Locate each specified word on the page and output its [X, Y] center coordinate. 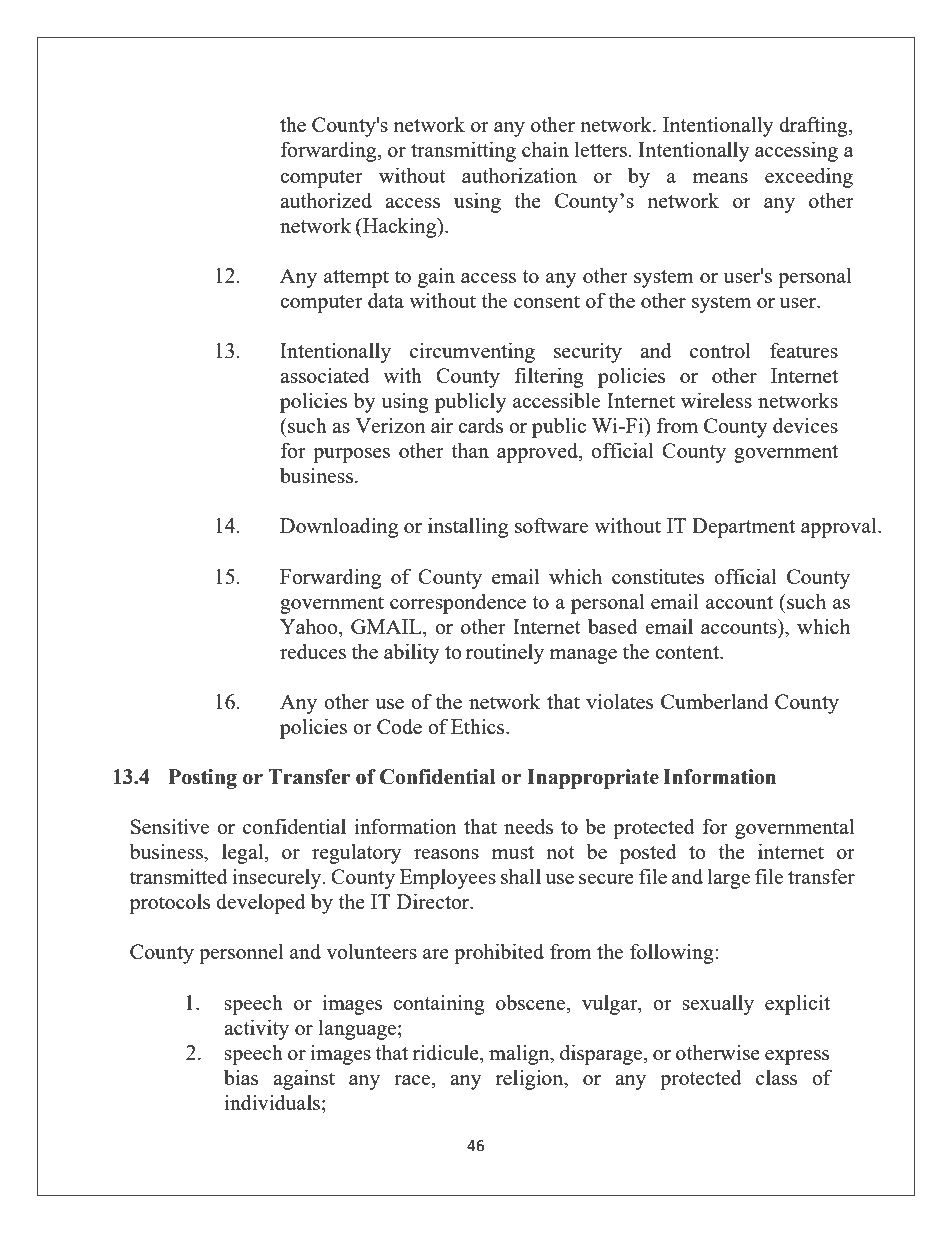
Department [743, 528]
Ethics [479, 726]
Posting [203, 779]
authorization [519, 175]
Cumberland [714, 701]
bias [241, 1077]
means [720, 178]
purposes [351, 455]
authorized [326, 200]
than [470, 450]
